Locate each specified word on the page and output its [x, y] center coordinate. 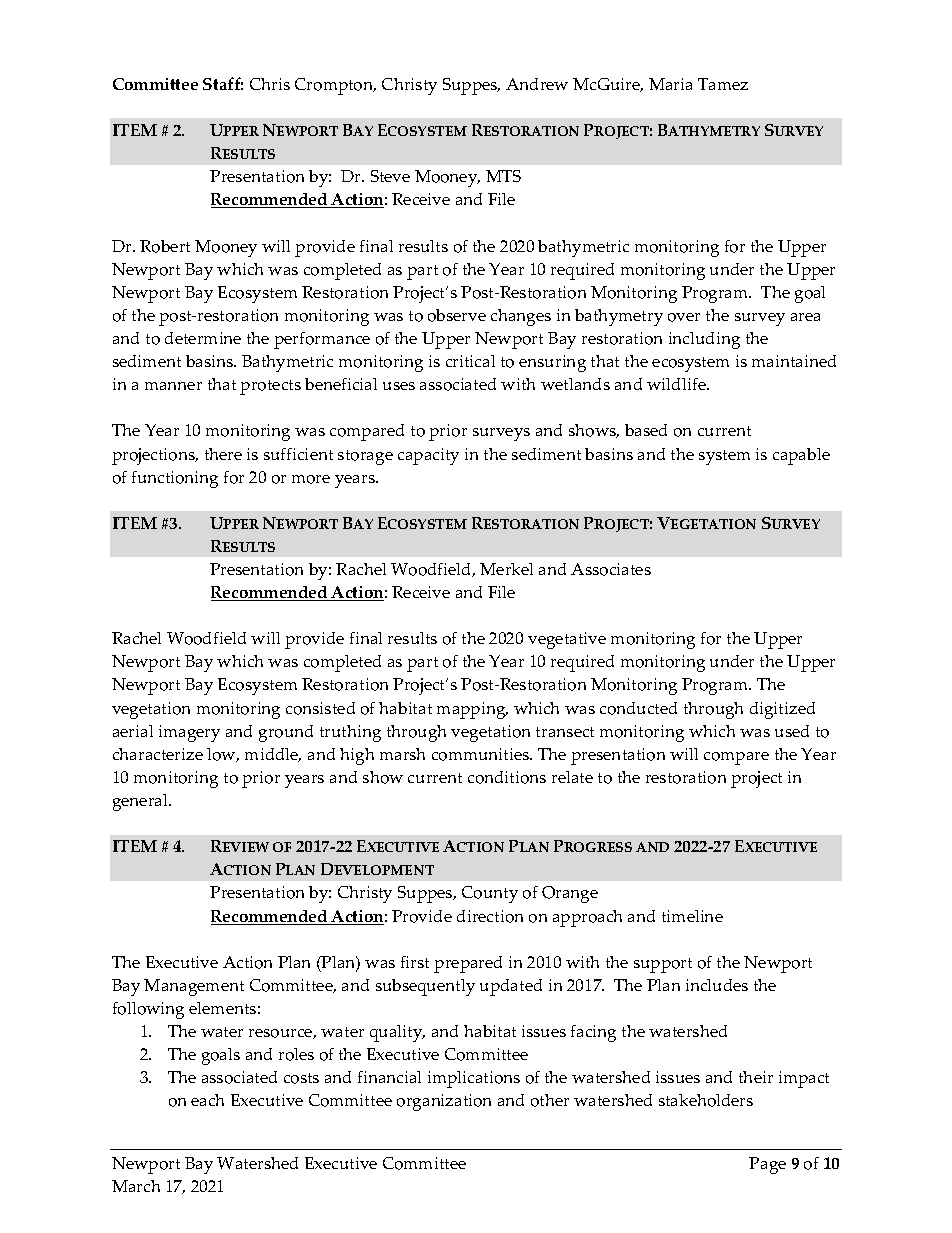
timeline [692, 916]
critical [470, 361]
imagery [189, 733]
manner [173, 386]
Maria [670, 84]
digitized [782, 710]
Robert [165, 246]
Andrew [537, 84]
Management [194, 987]
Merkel [506, 569]
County [490, 894]
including [704, 340]
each [207, 1100]
